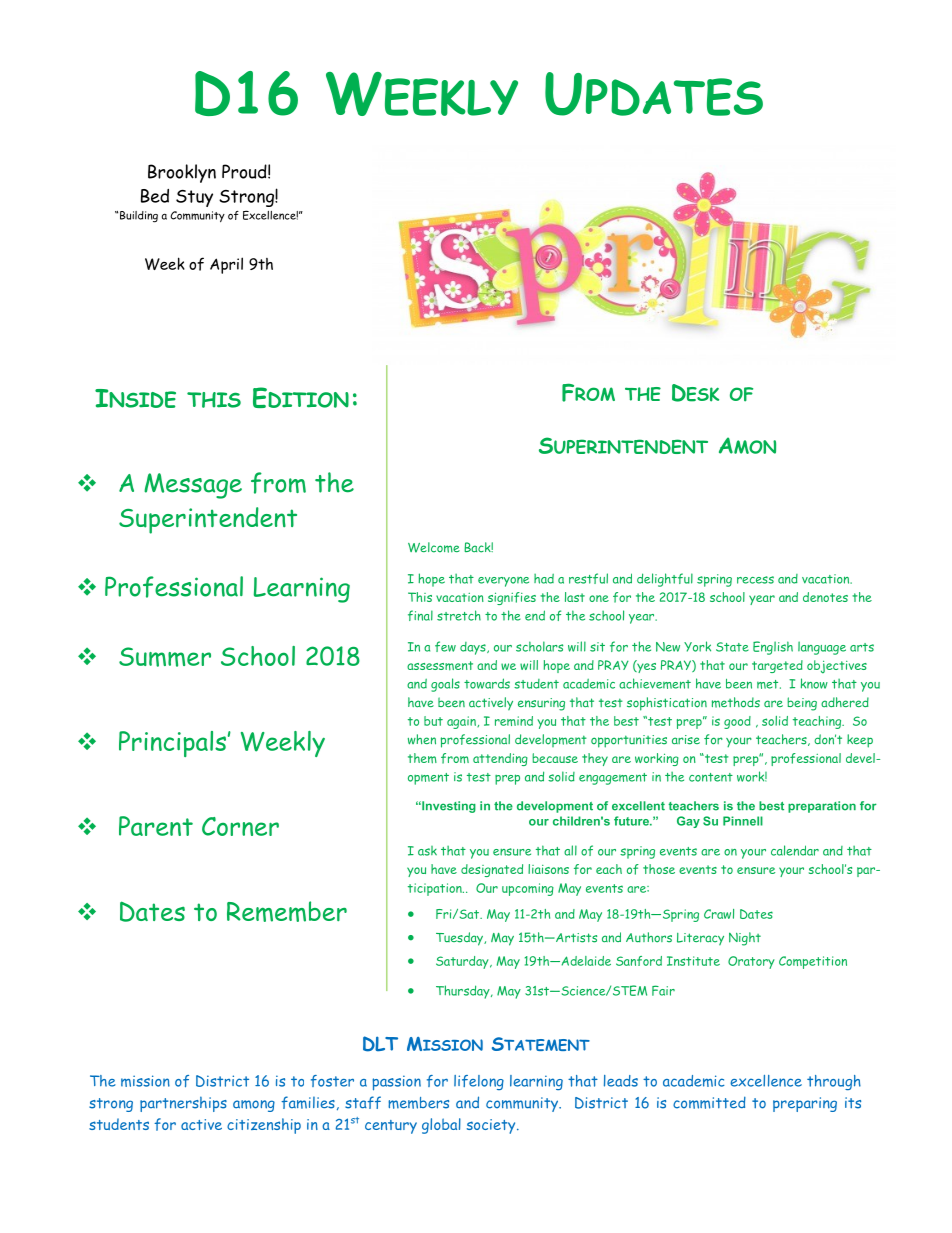 This screenshot has height=1233, width=952. Describe the element at coordinates (226, 265) in the screenshot. I see `April` at that location.
